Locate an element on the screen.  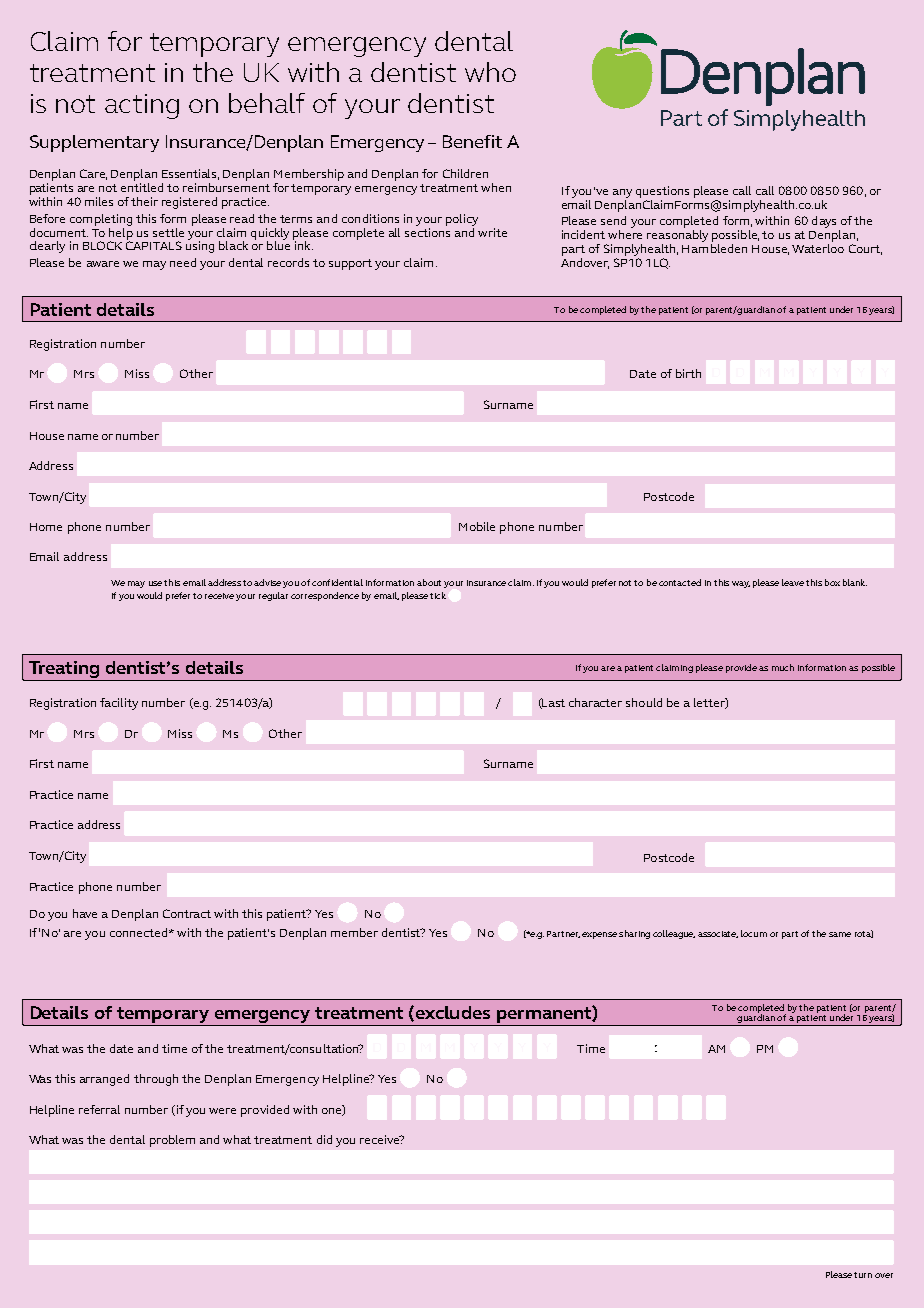
Last is located at coordinates (553, 703).
